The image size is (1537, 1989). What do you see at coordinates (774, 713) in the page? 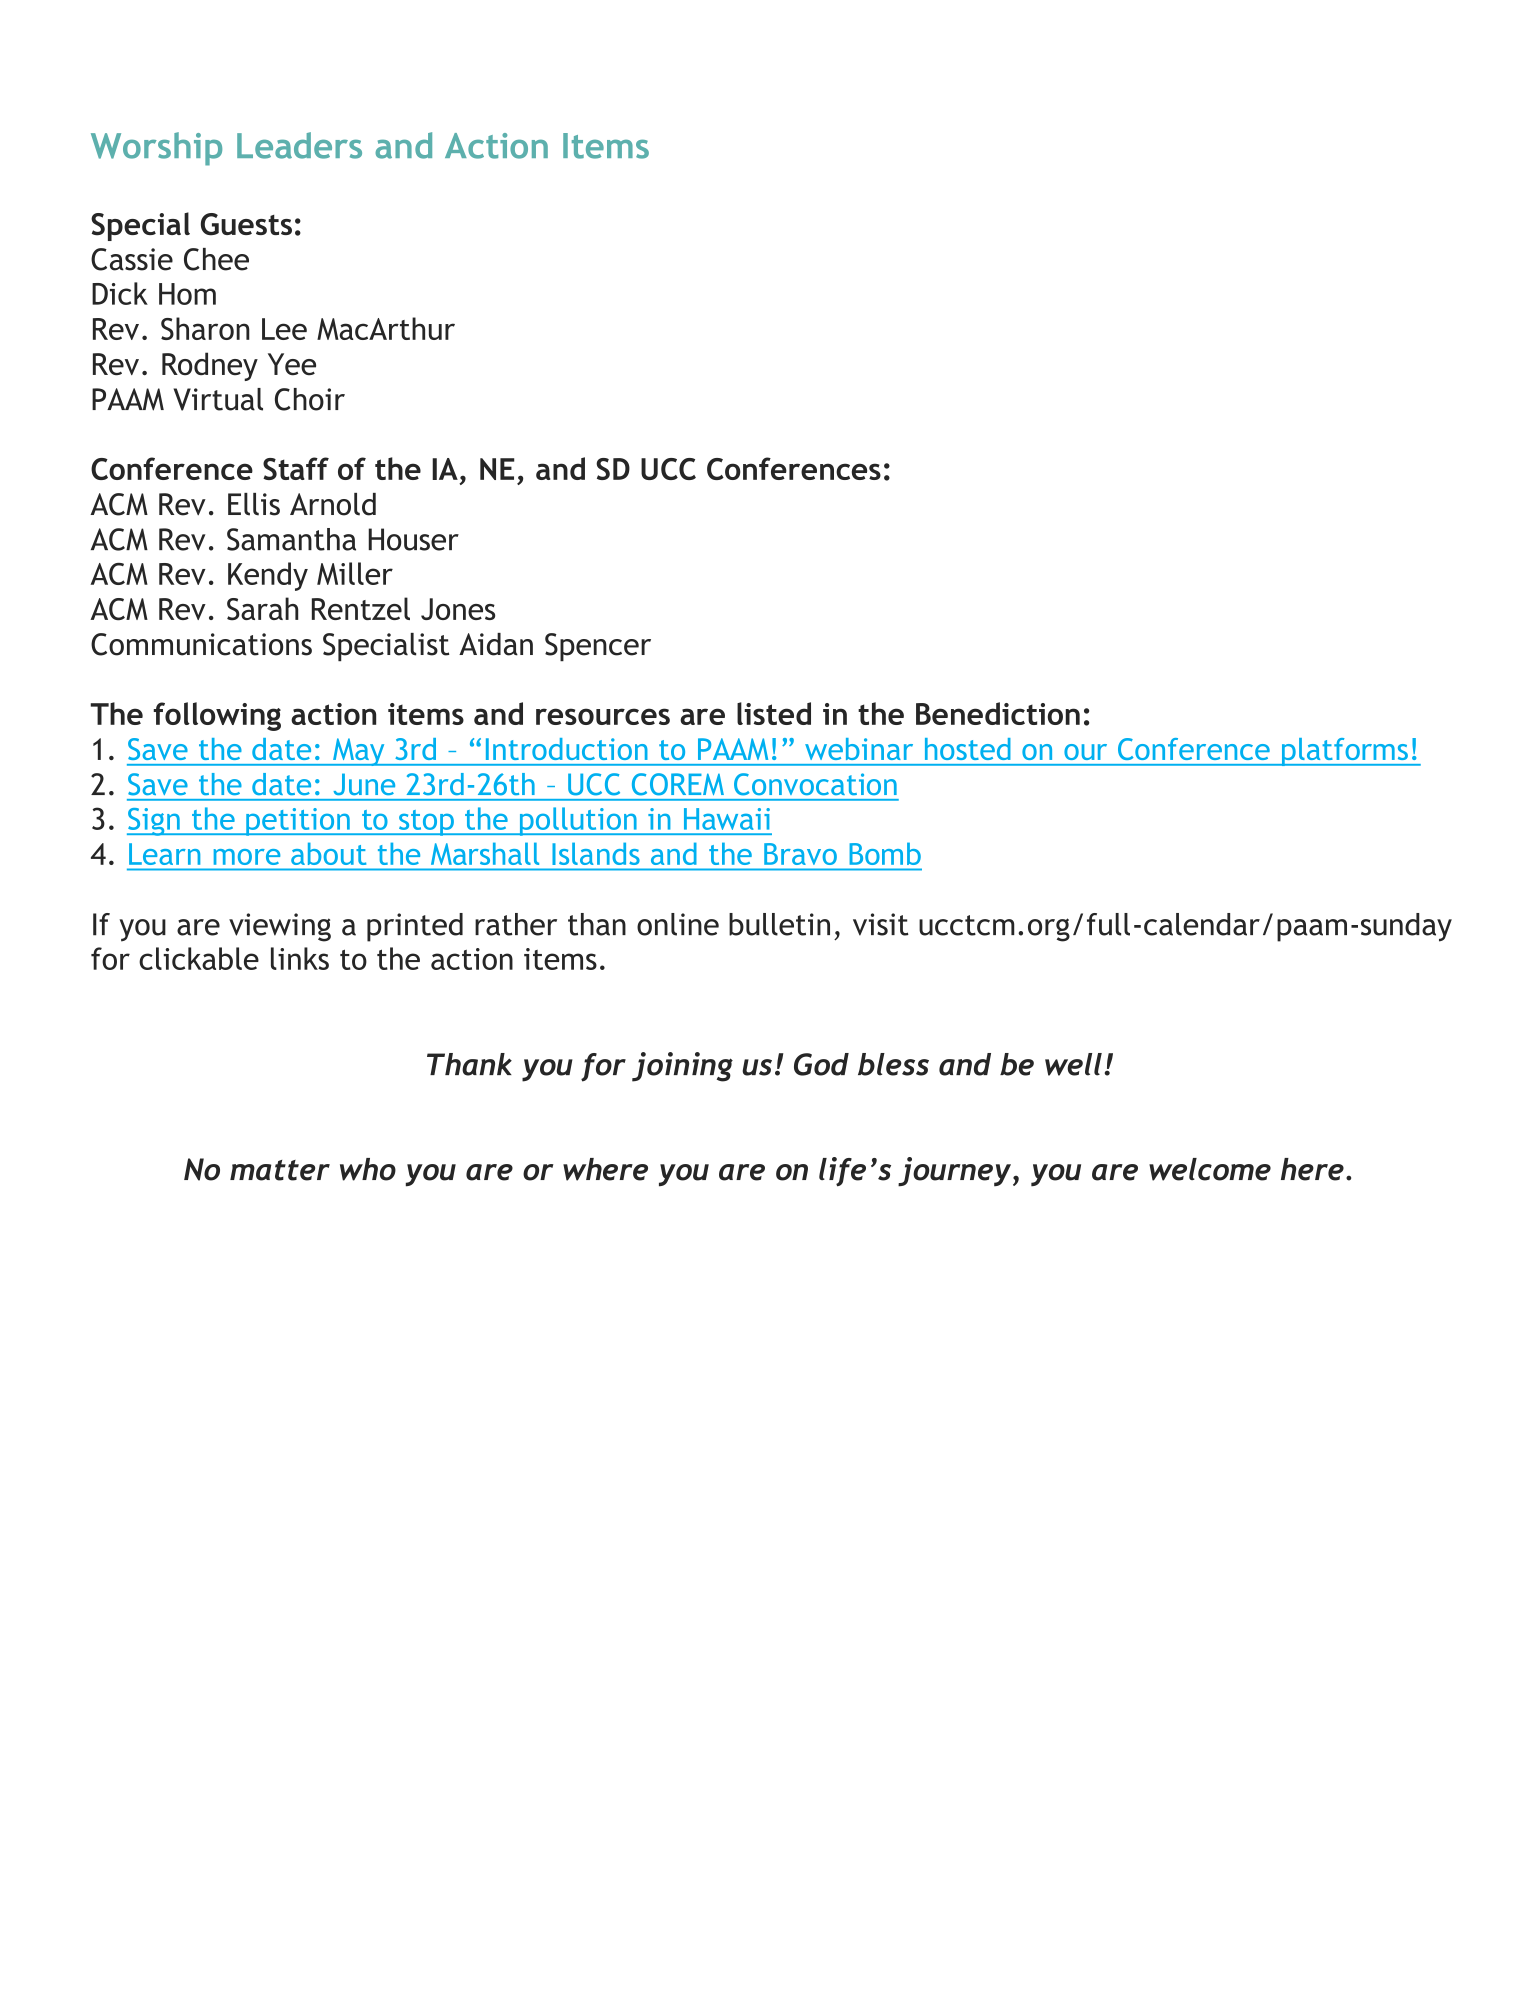
I see `listed` at bounding box center [774, 713].
